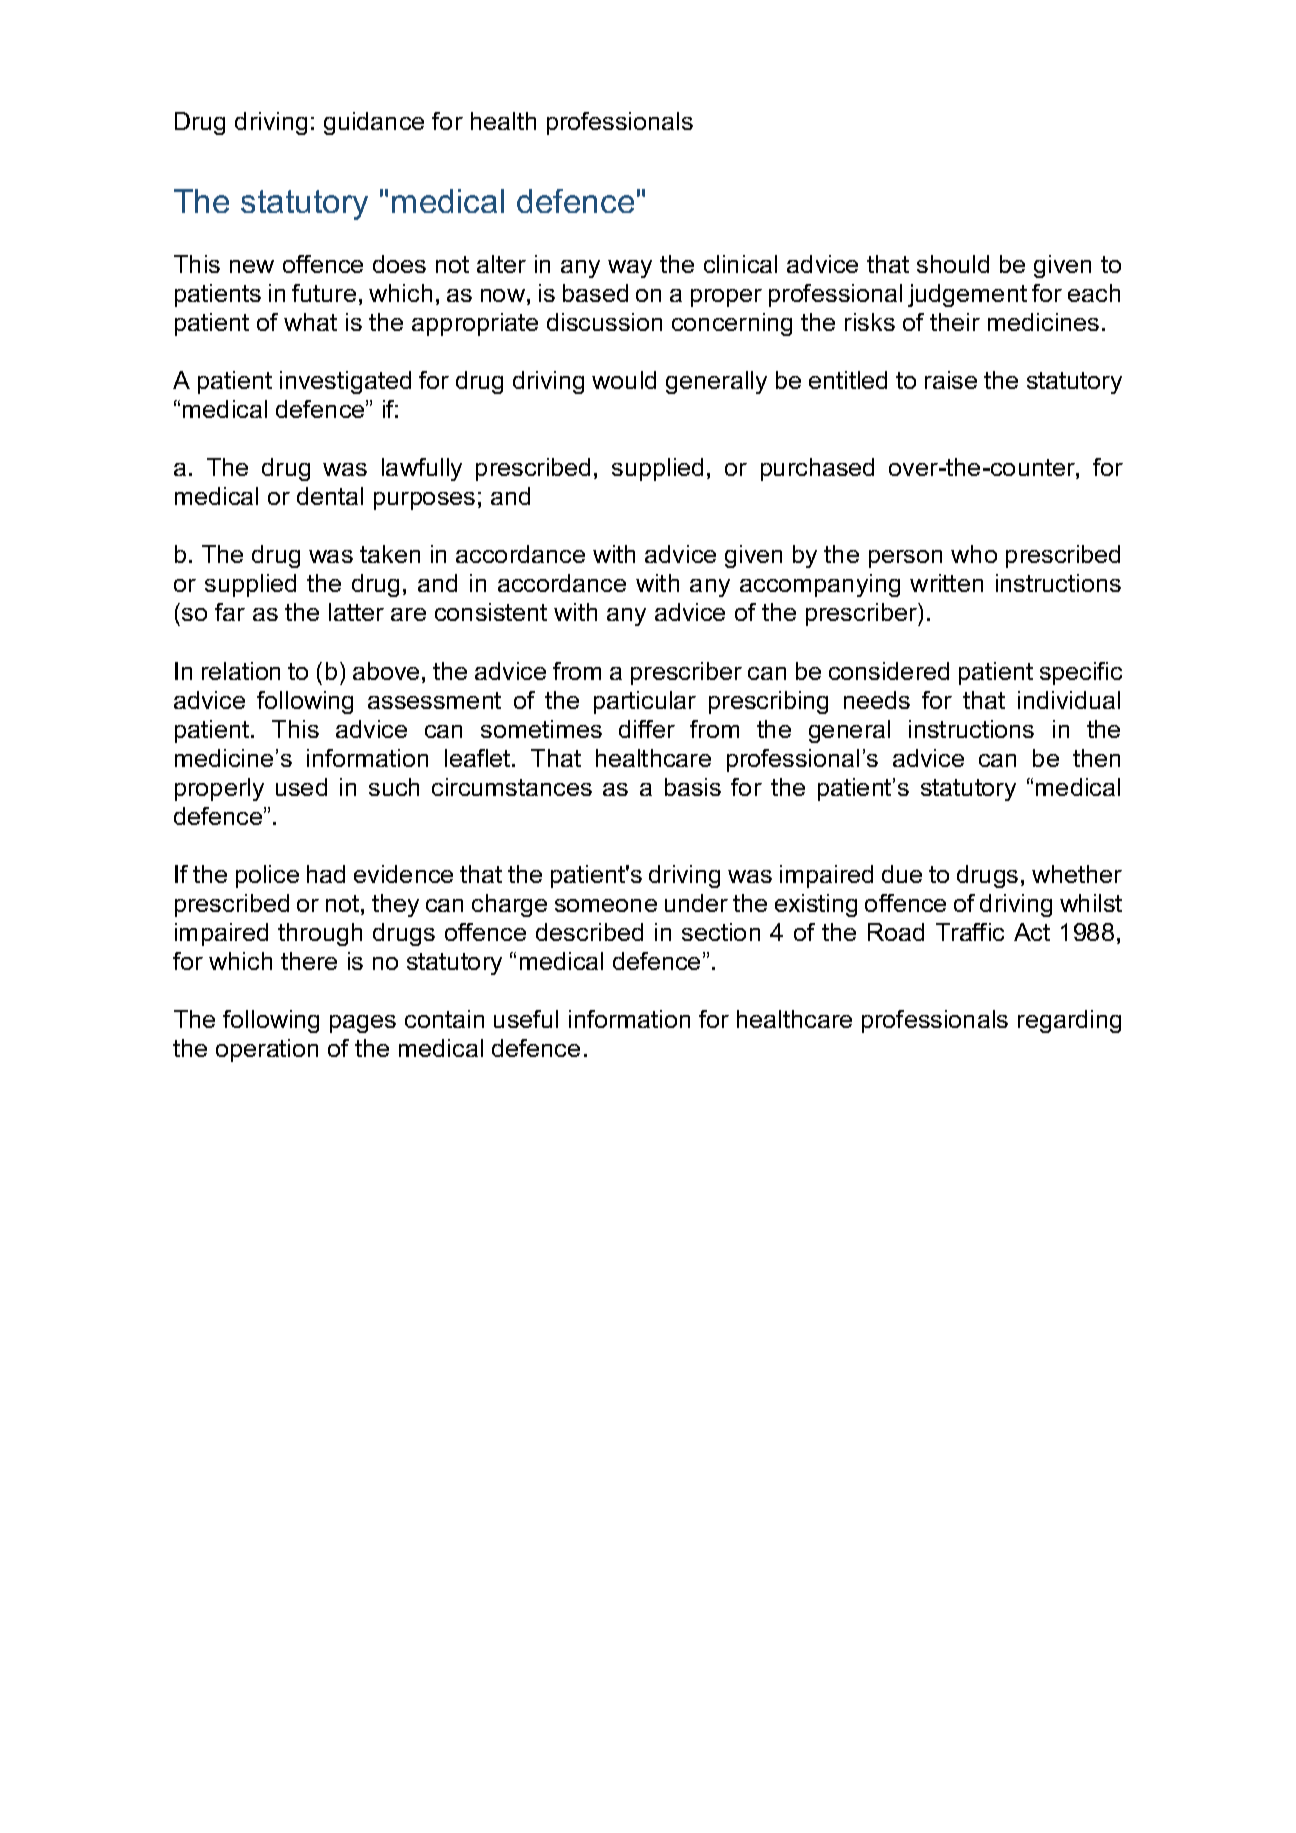 This image has height=1833, width=1296. I want to click on way, so click(630, 269).
